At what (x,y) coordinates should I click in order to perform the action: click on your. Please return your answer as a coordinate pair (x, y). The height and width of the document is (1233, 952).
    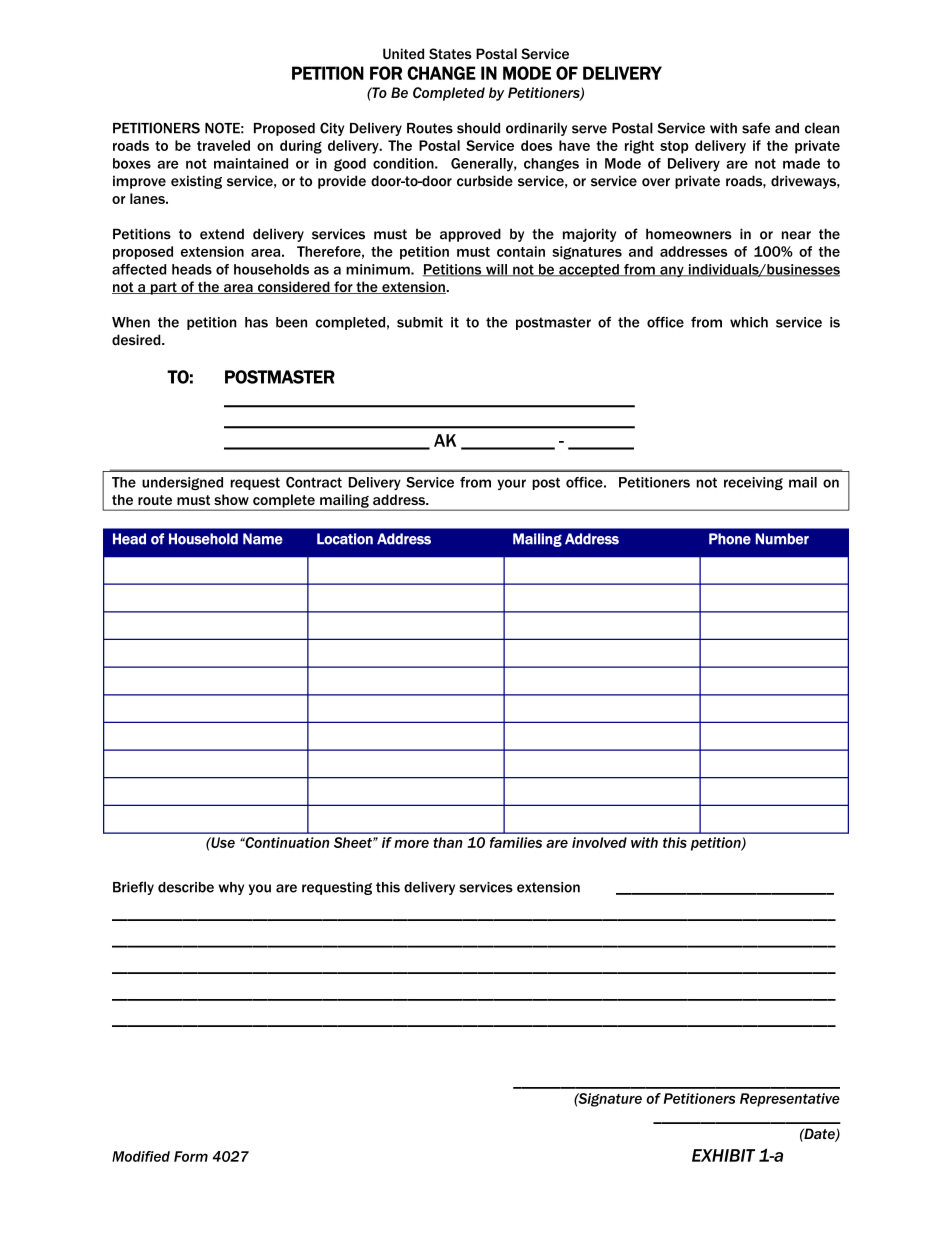
    Looking at the image, I should click on (511, 484).
